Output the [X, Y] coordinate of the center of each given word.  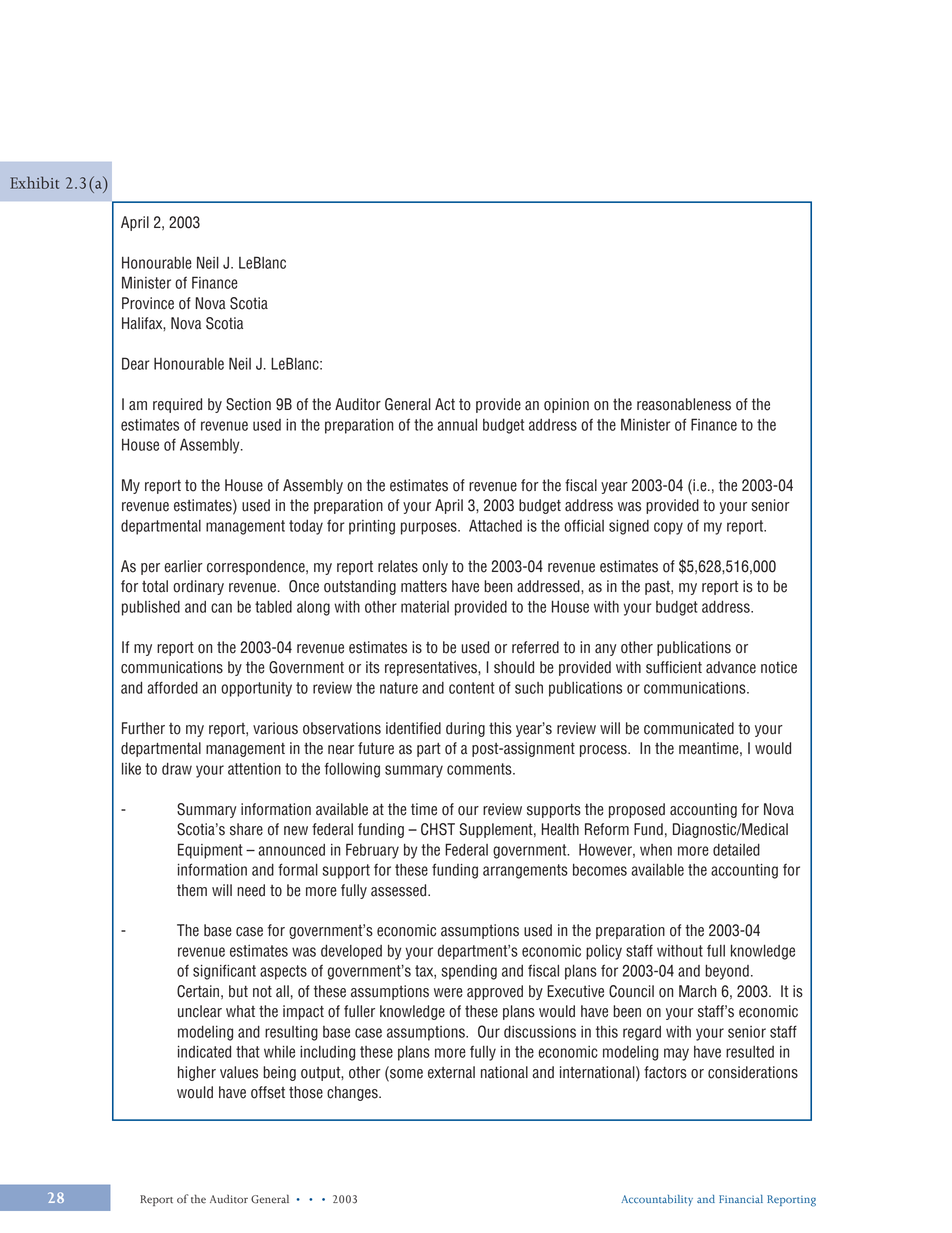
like [131, 769]
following [352, 770]
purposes [430, 528]
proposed [637, 810]
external [451, 1072]
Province [148, 303]
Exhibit [34, 182]
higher [197, 1073]
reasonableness [684, 404]
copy [668, 528]
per [150, 569]
